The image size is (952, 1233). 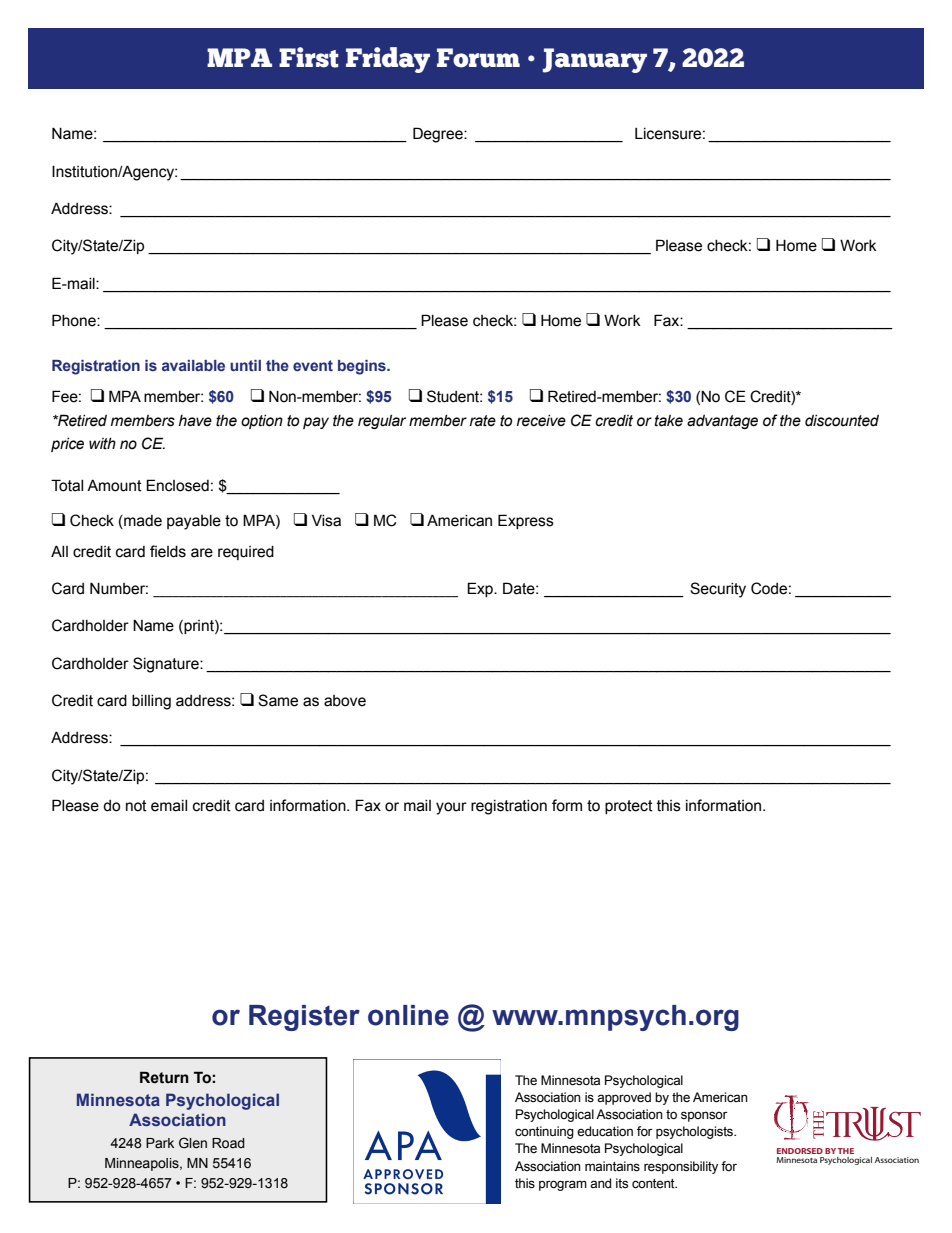 I want to click on rate, so click(x=483, y=421).
